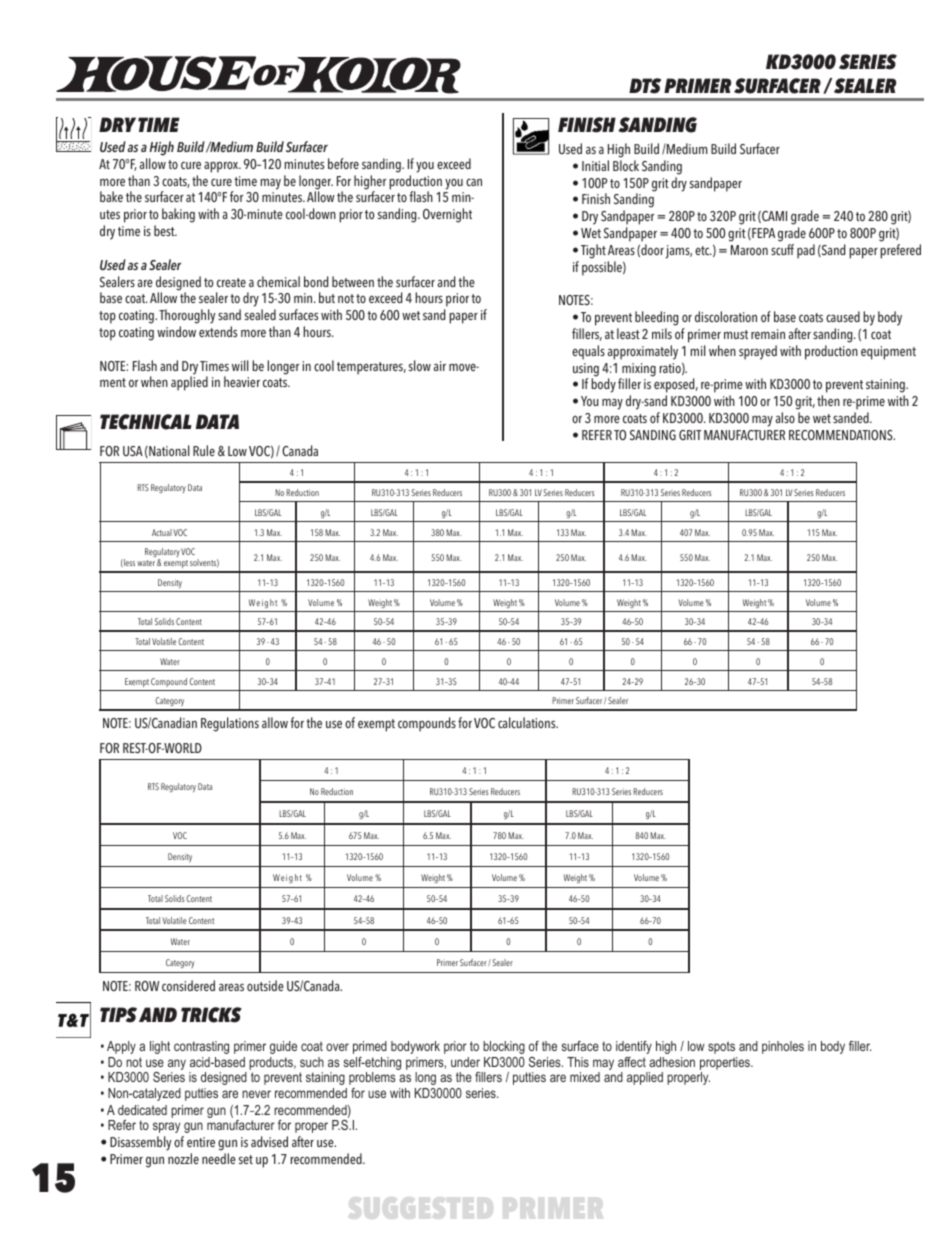  What do you see at coordinates (528, 722) in the image?
I see `calculations` at bounding box center [528, 722].
